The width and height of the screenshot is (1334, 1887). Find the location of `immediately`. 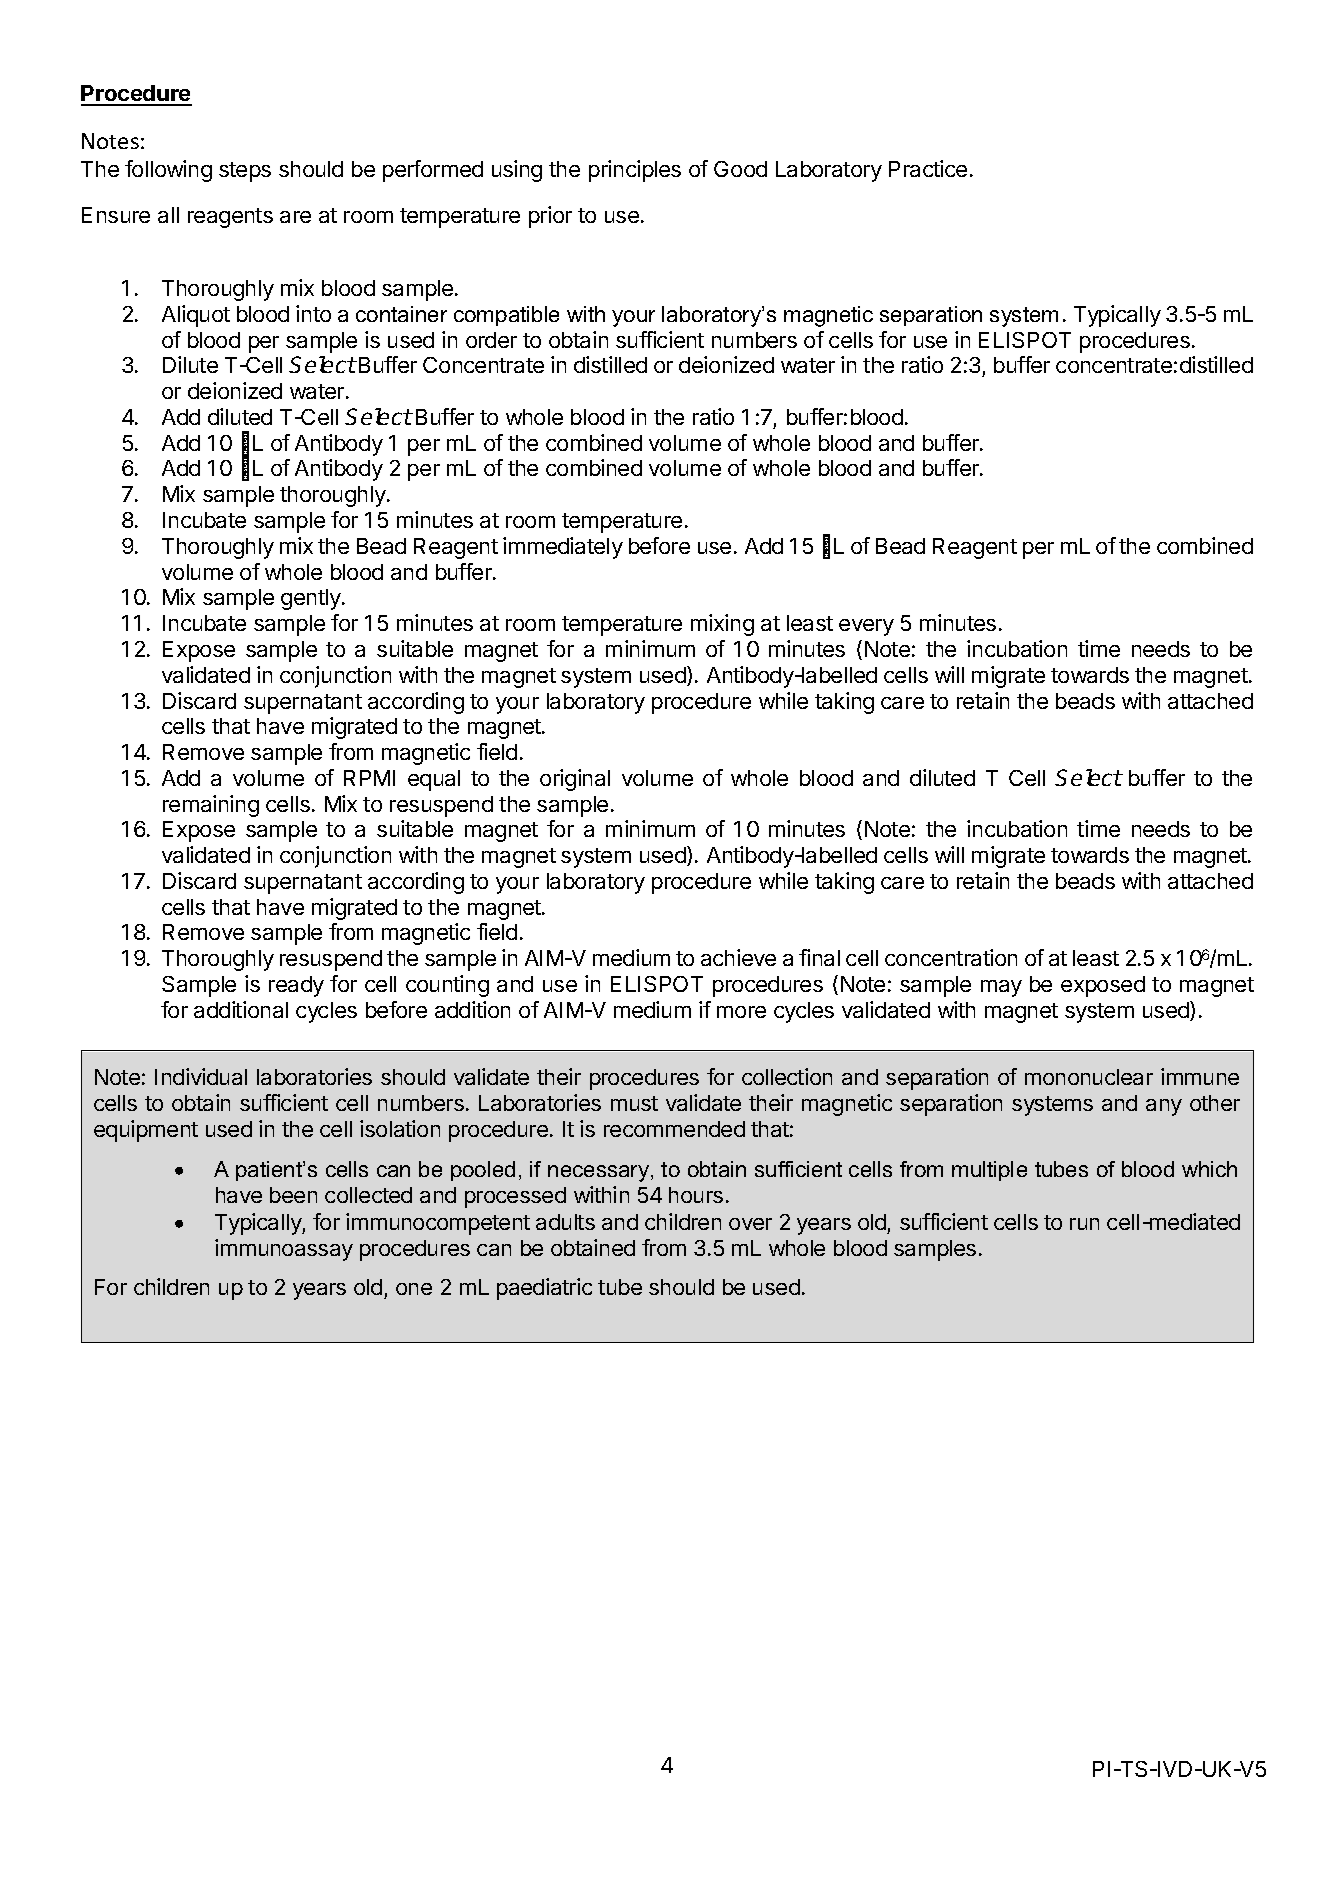

immediately is located at coordinates (563, 548).
